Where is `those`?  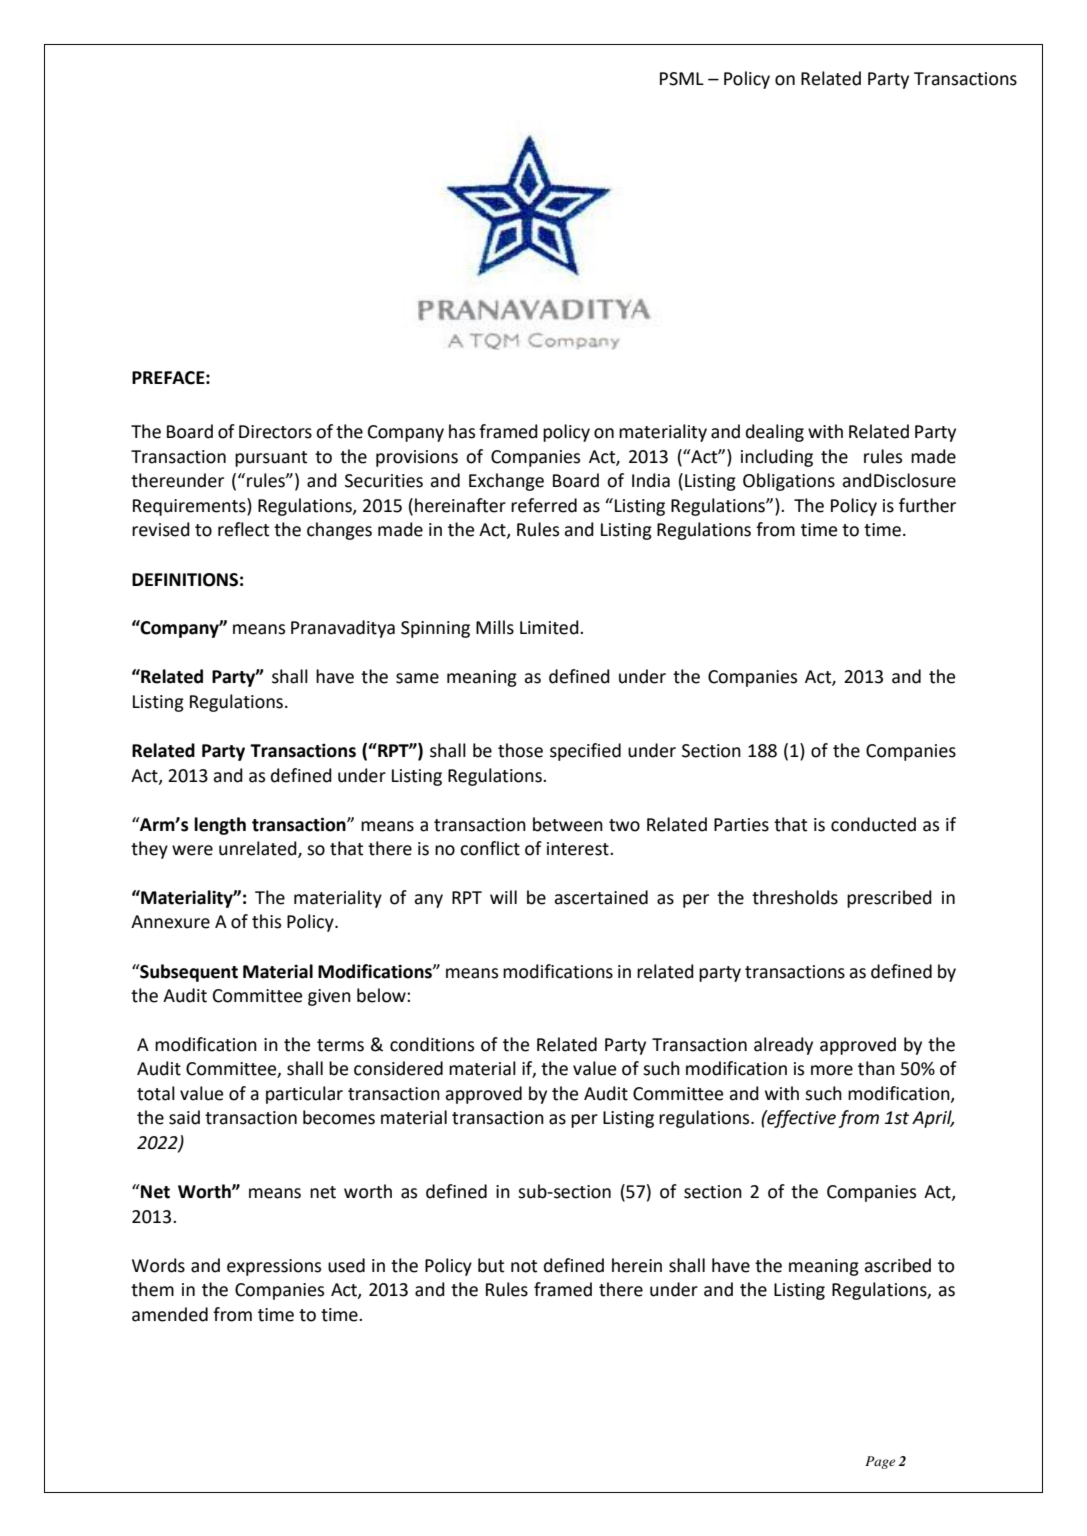 those is located at coordinates (520, 750).
